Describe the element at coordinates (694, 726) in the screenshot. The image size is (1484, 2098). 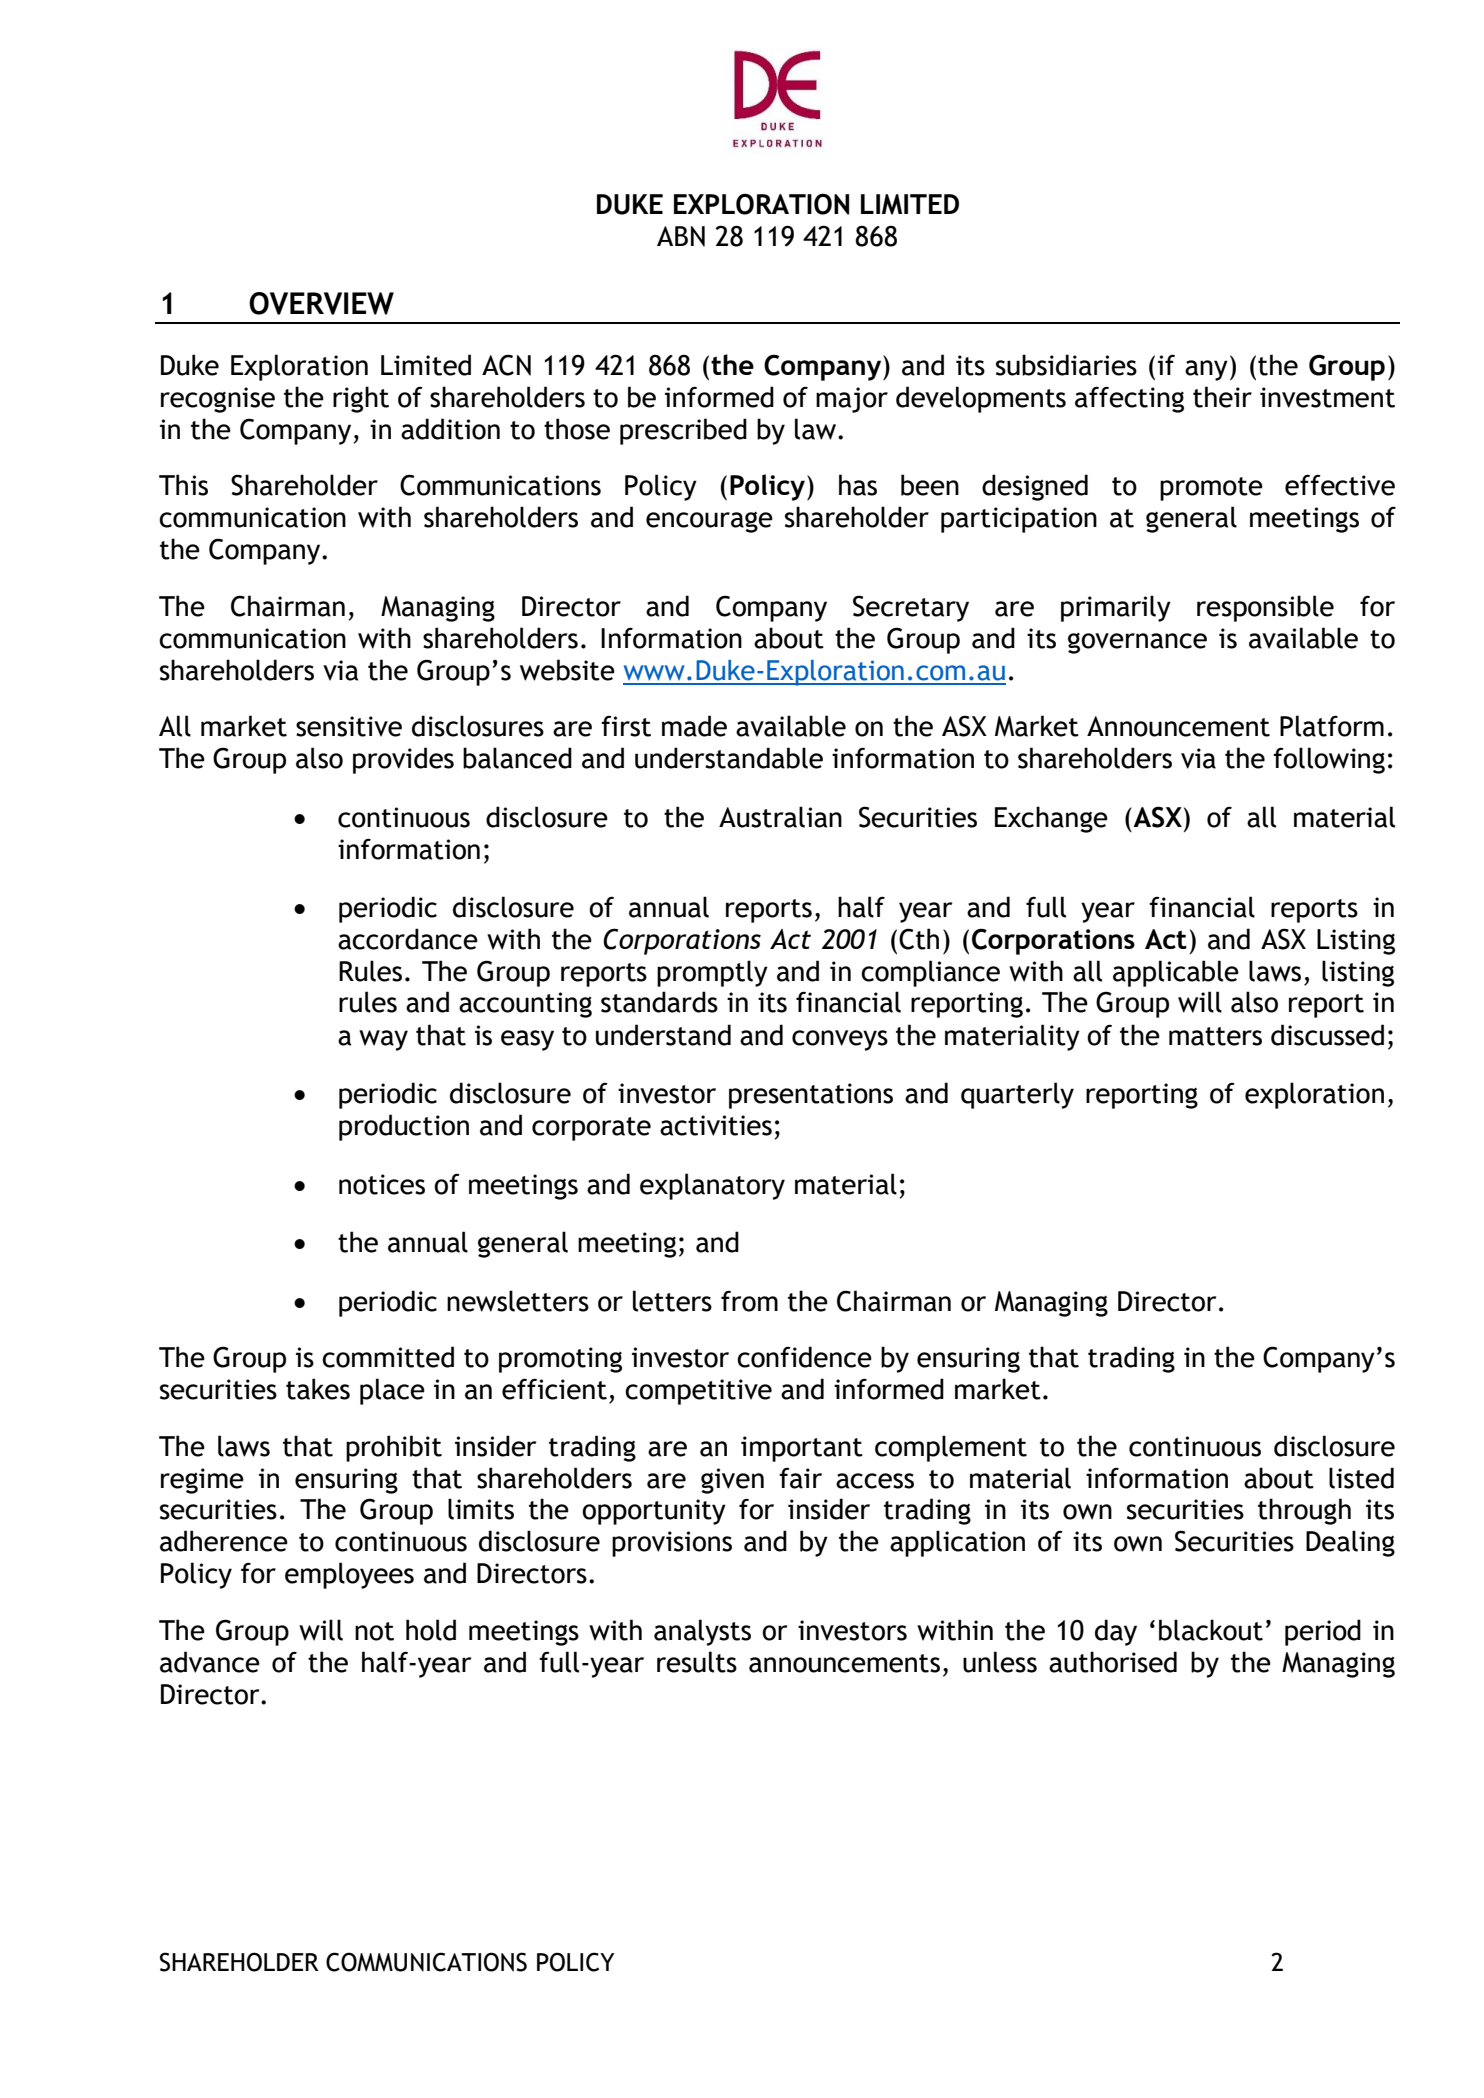
I see `made` at that location.
